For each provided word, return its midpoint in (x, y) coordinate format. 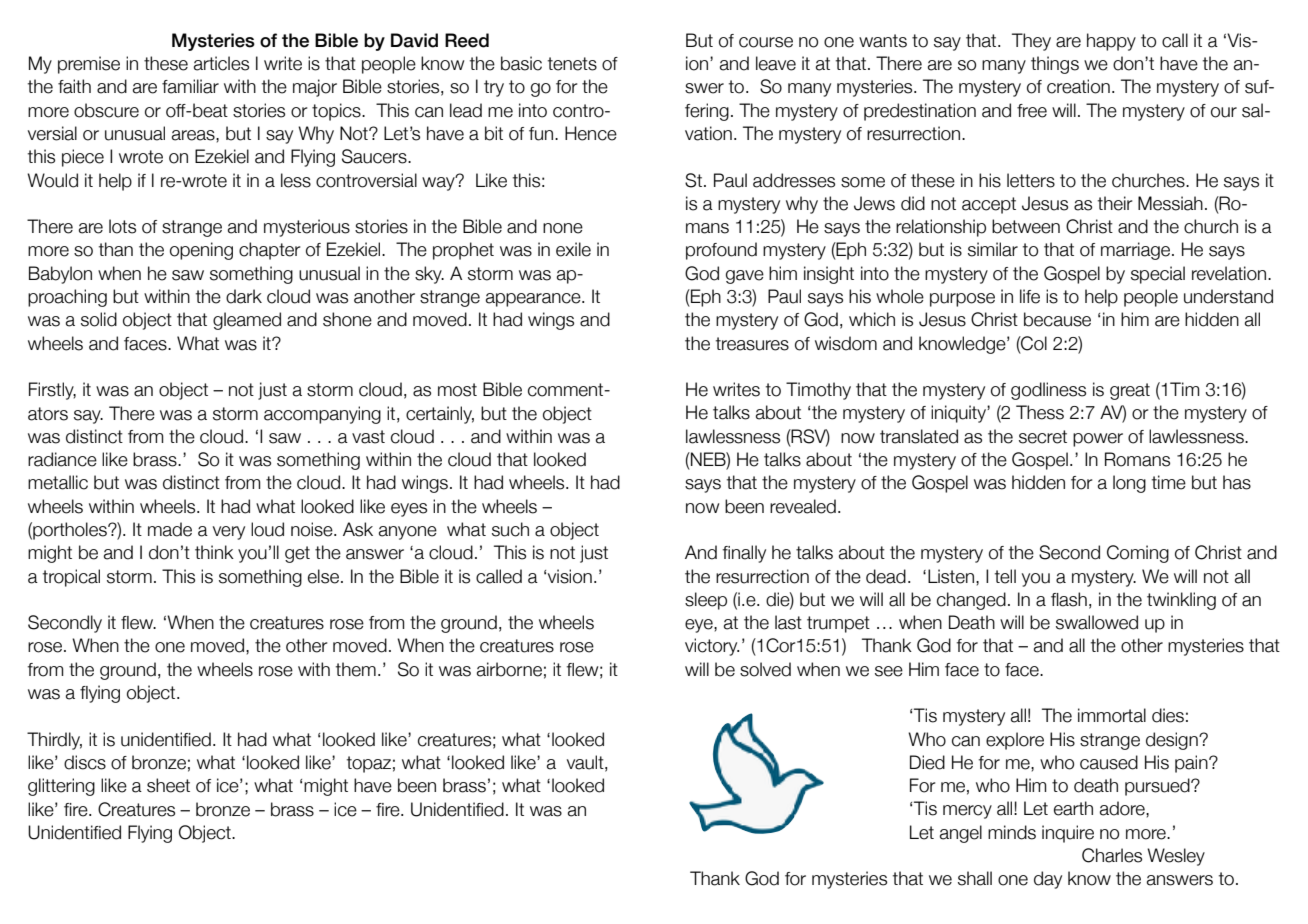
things (1055, 65)
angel (961, 834)
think (214, 552)
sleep (706, 601)
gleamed (247, 321)
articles (221, 63)
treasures (752, 344)
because (1057, 319)
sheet (168, 785)
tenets (572, 64)
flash (1069, 599)
